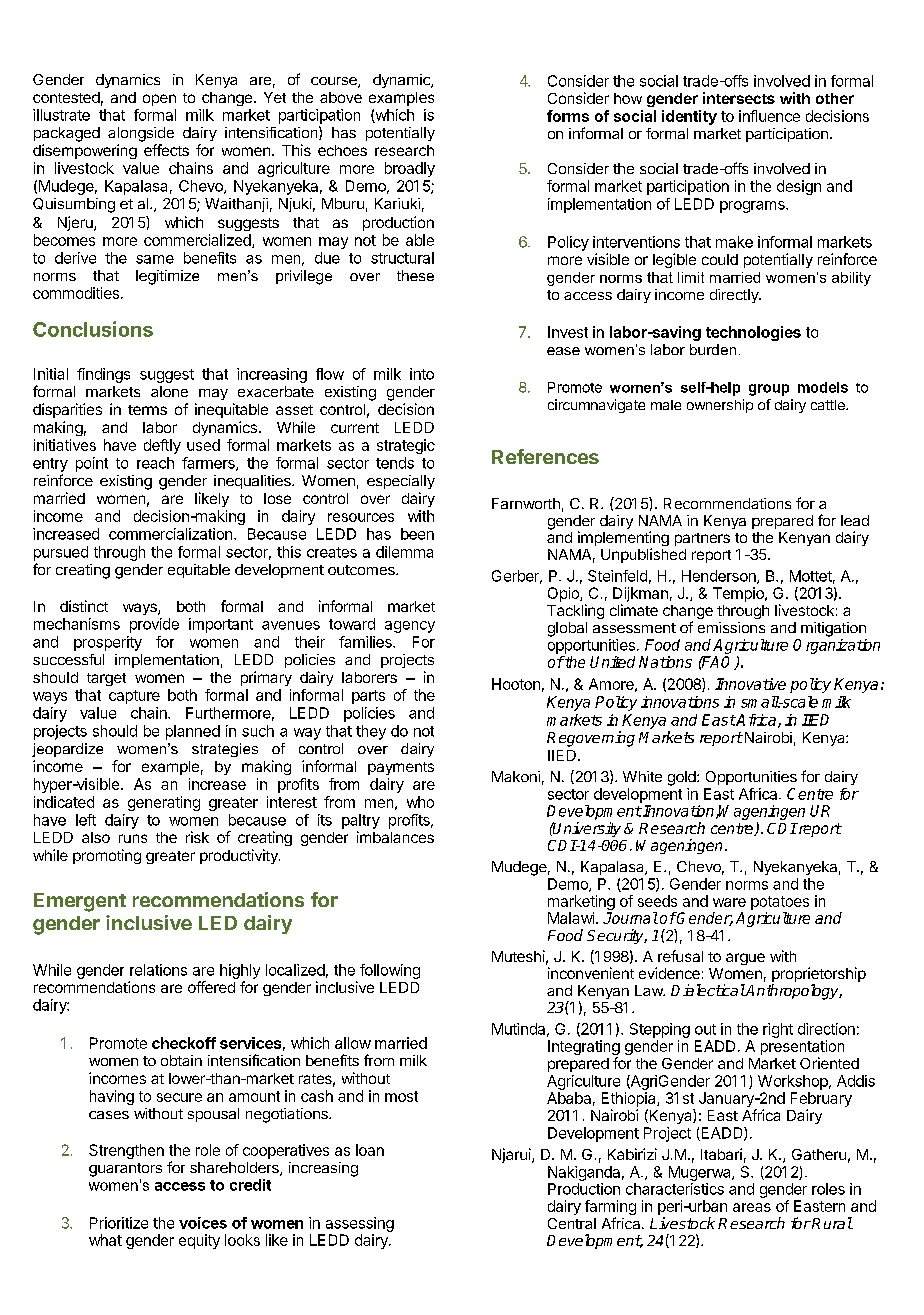 The image size is (924, 1315). What do you see at coordinates (155, 463) in the screenshot?
I see `reach` at bounding box center [155, 463].
